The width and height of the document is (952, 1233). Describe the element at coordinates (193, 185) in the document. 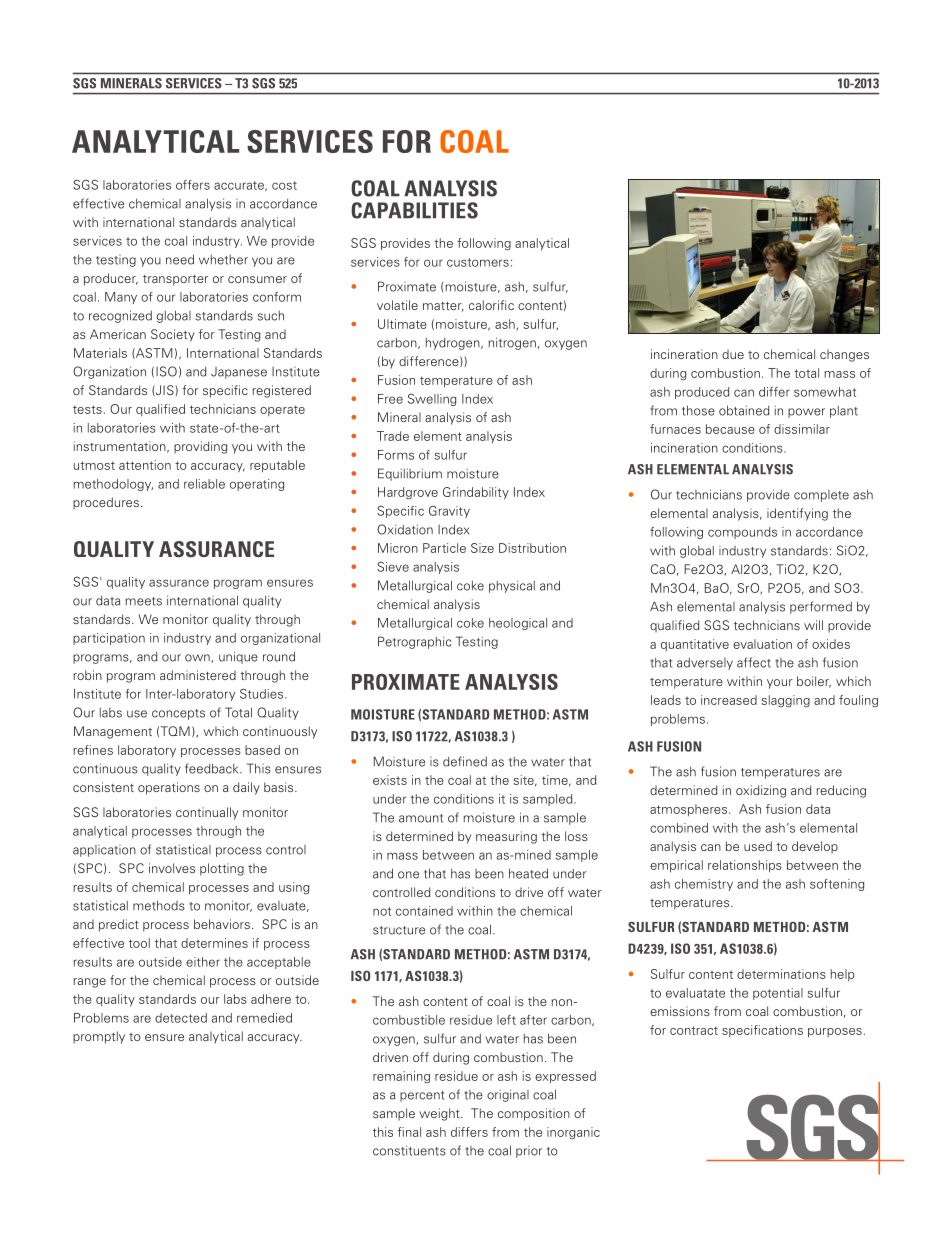

I see `offers` at that location.
